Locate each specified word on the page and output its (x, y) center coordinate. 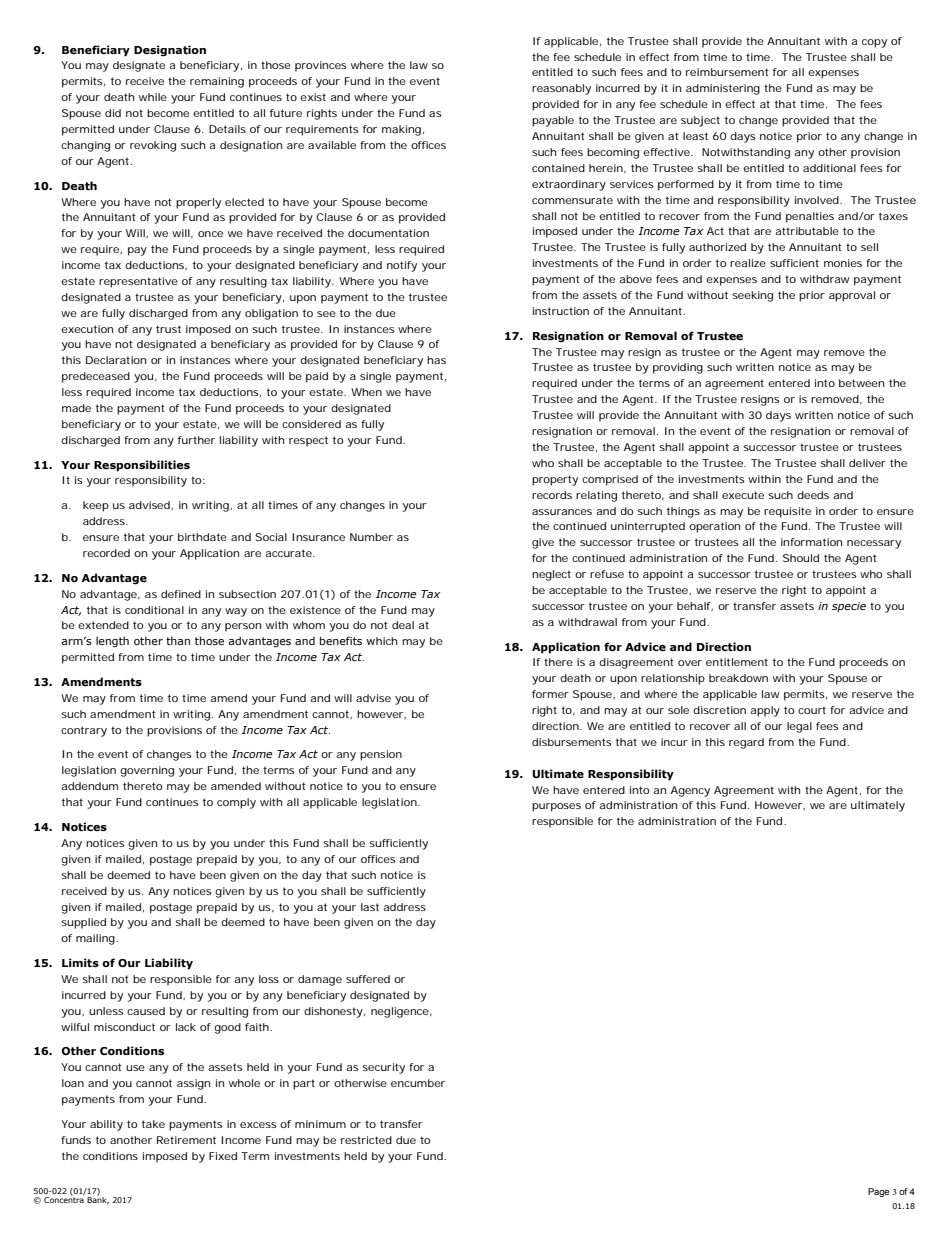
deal (403, 625)
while (153, 97)
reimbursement (727, 72)
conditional (154, 610)
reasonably (561, 89)
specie (849, 607)
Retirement (186, 1140)
